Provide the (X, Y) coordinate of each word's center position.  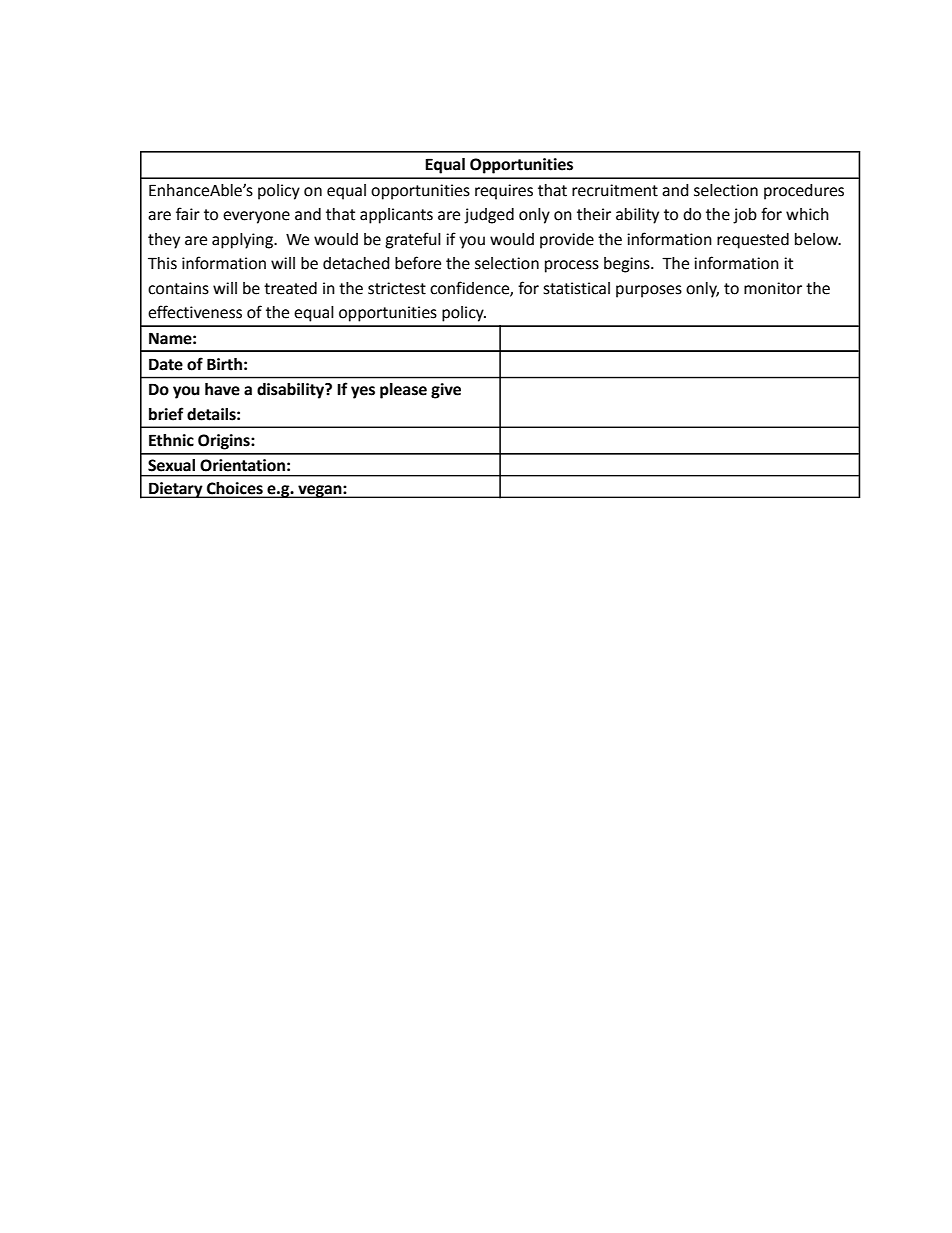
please (403, 391)
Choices (235, 488)
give (446, 391)
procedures (804, 192)
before (418, 263)
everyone (256, 217)
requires (504, 192)
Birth (224, 364)
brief (166, 414)
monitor (773, 288)
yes (363, 392)
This (162, 263)
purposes (649, 291)
